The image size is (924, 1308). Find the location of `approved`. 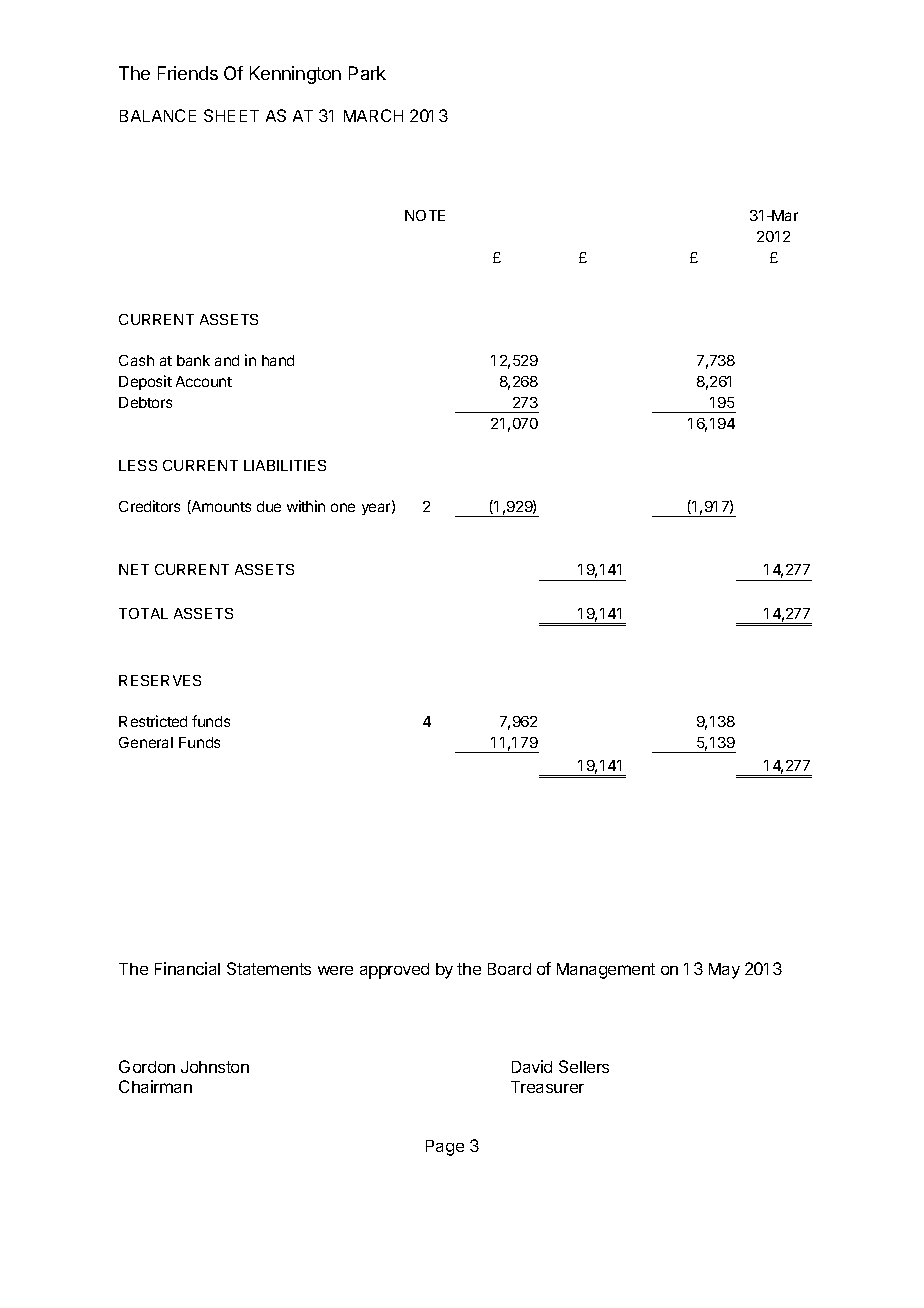

approved is located at coordinates (394, 971).
